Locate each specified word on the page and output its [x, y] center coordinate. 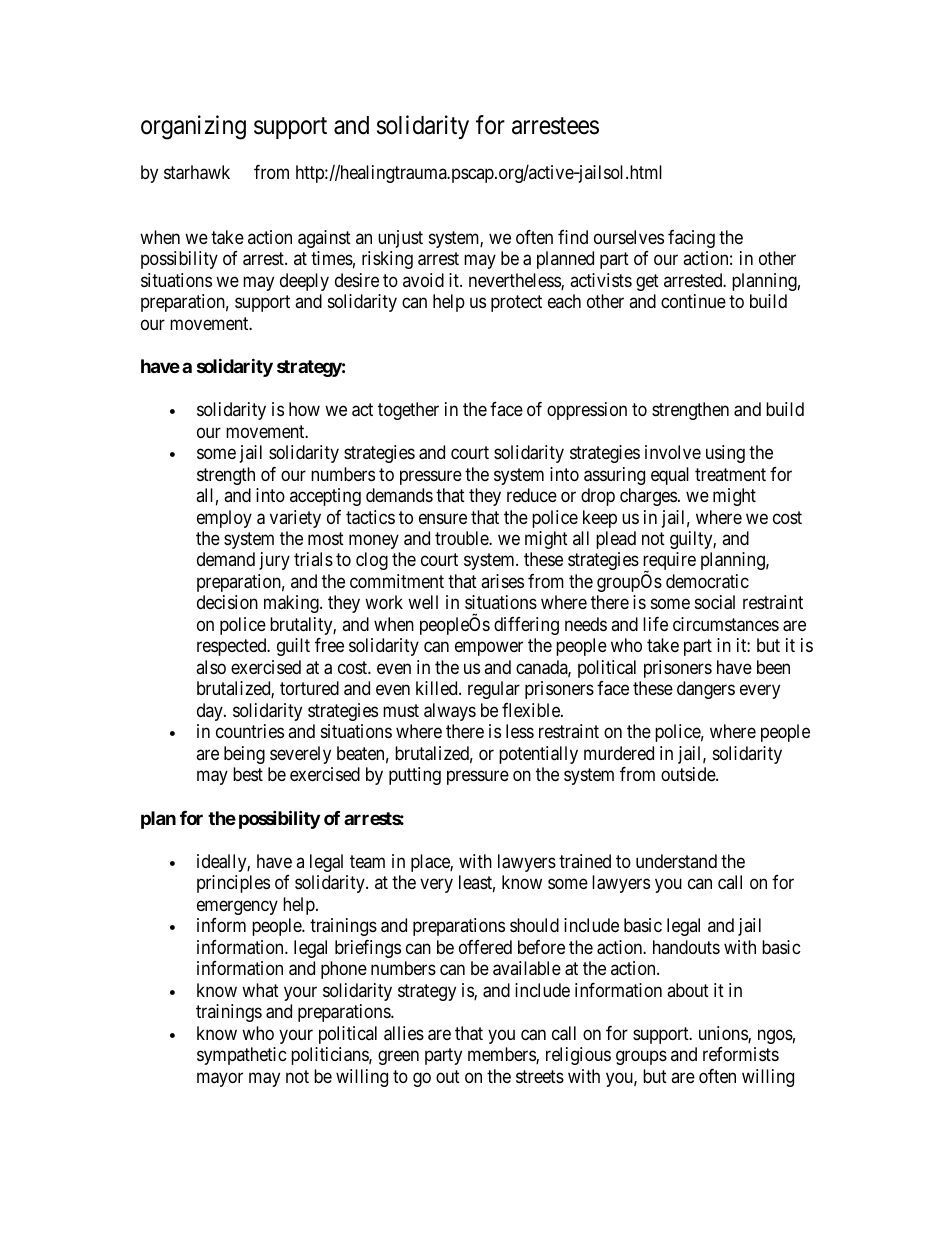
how [304, 409]
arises [502, 581]
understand [676, 861]
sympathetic [242, 1056]
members [502, 1055]
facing [691, 239]
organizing [193, 127]
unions [724, 1034]
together [408, 411]
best [248, 774]
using [725, 454]
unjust [400, 239]
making [292, 604]
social [715, 602]
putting [415, 776]
